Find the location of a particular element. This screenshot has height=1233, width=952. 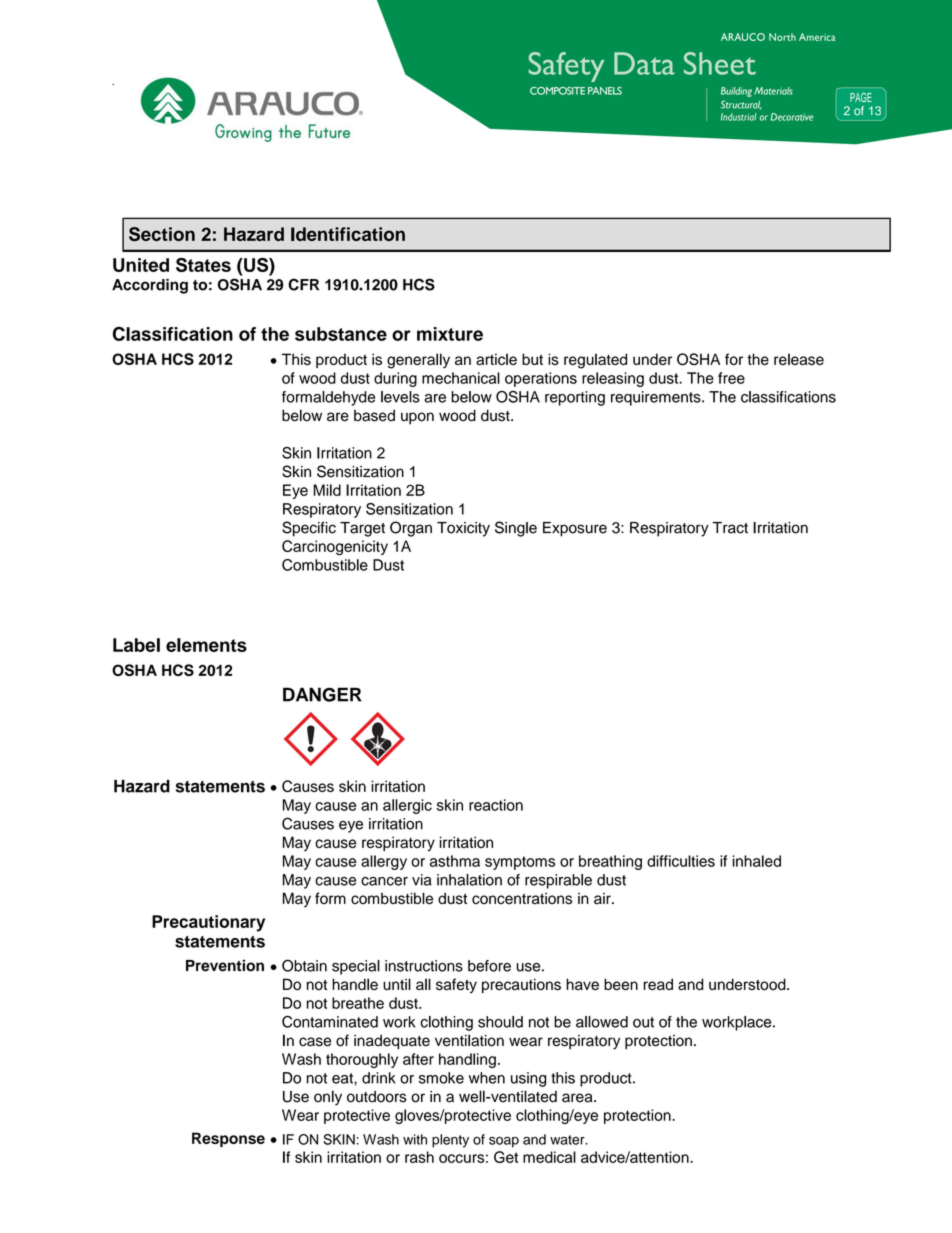

elements is located at coordinates (206, 645).
